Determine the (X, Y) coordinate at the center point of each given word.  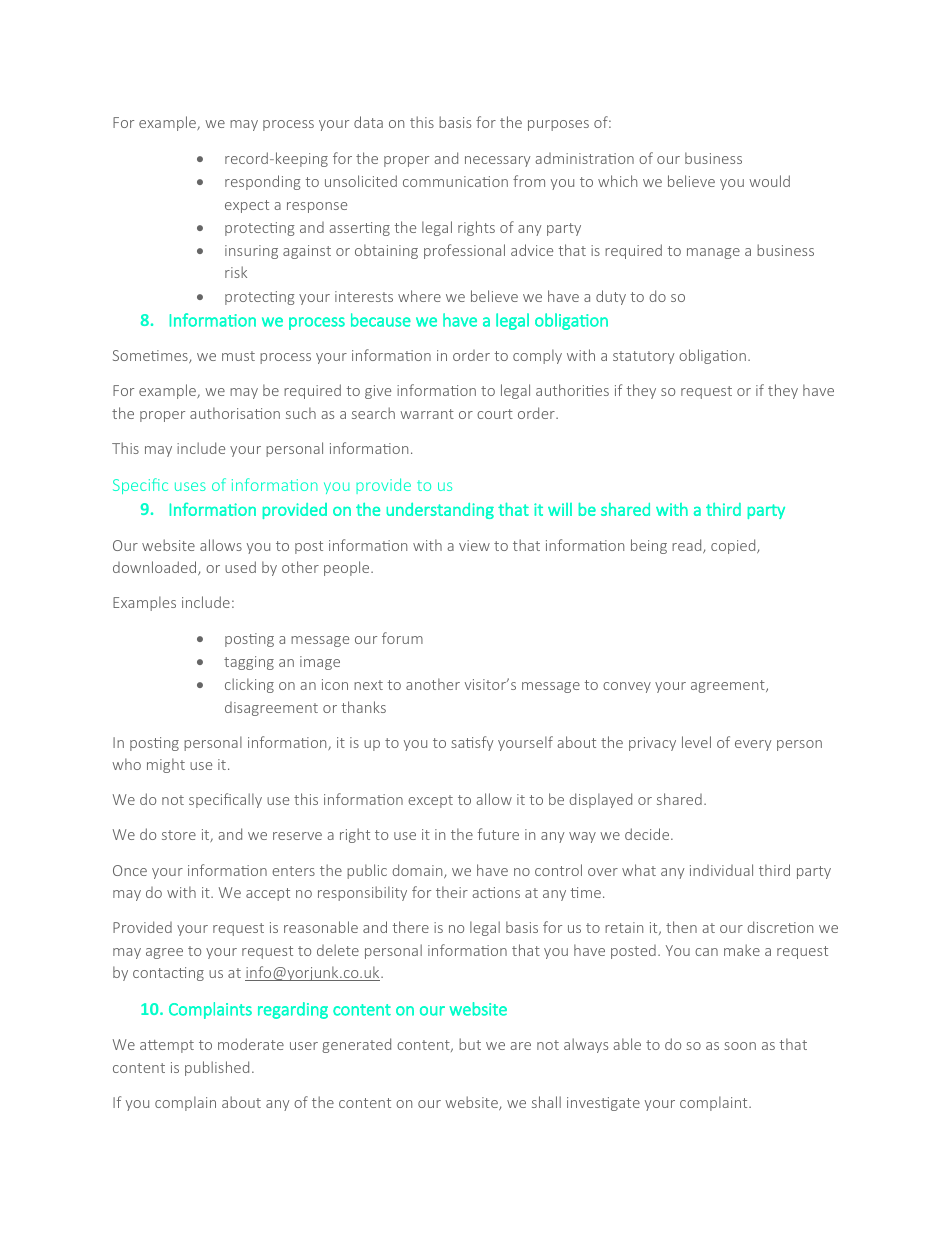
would (769, 181)
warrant (427, 414)
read (688, 546)
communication (455, 181)
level (696, 742)
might (166, 765)
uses (190, 486)
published (217, 1068)
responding (263, 182)
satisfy (473, 743)
